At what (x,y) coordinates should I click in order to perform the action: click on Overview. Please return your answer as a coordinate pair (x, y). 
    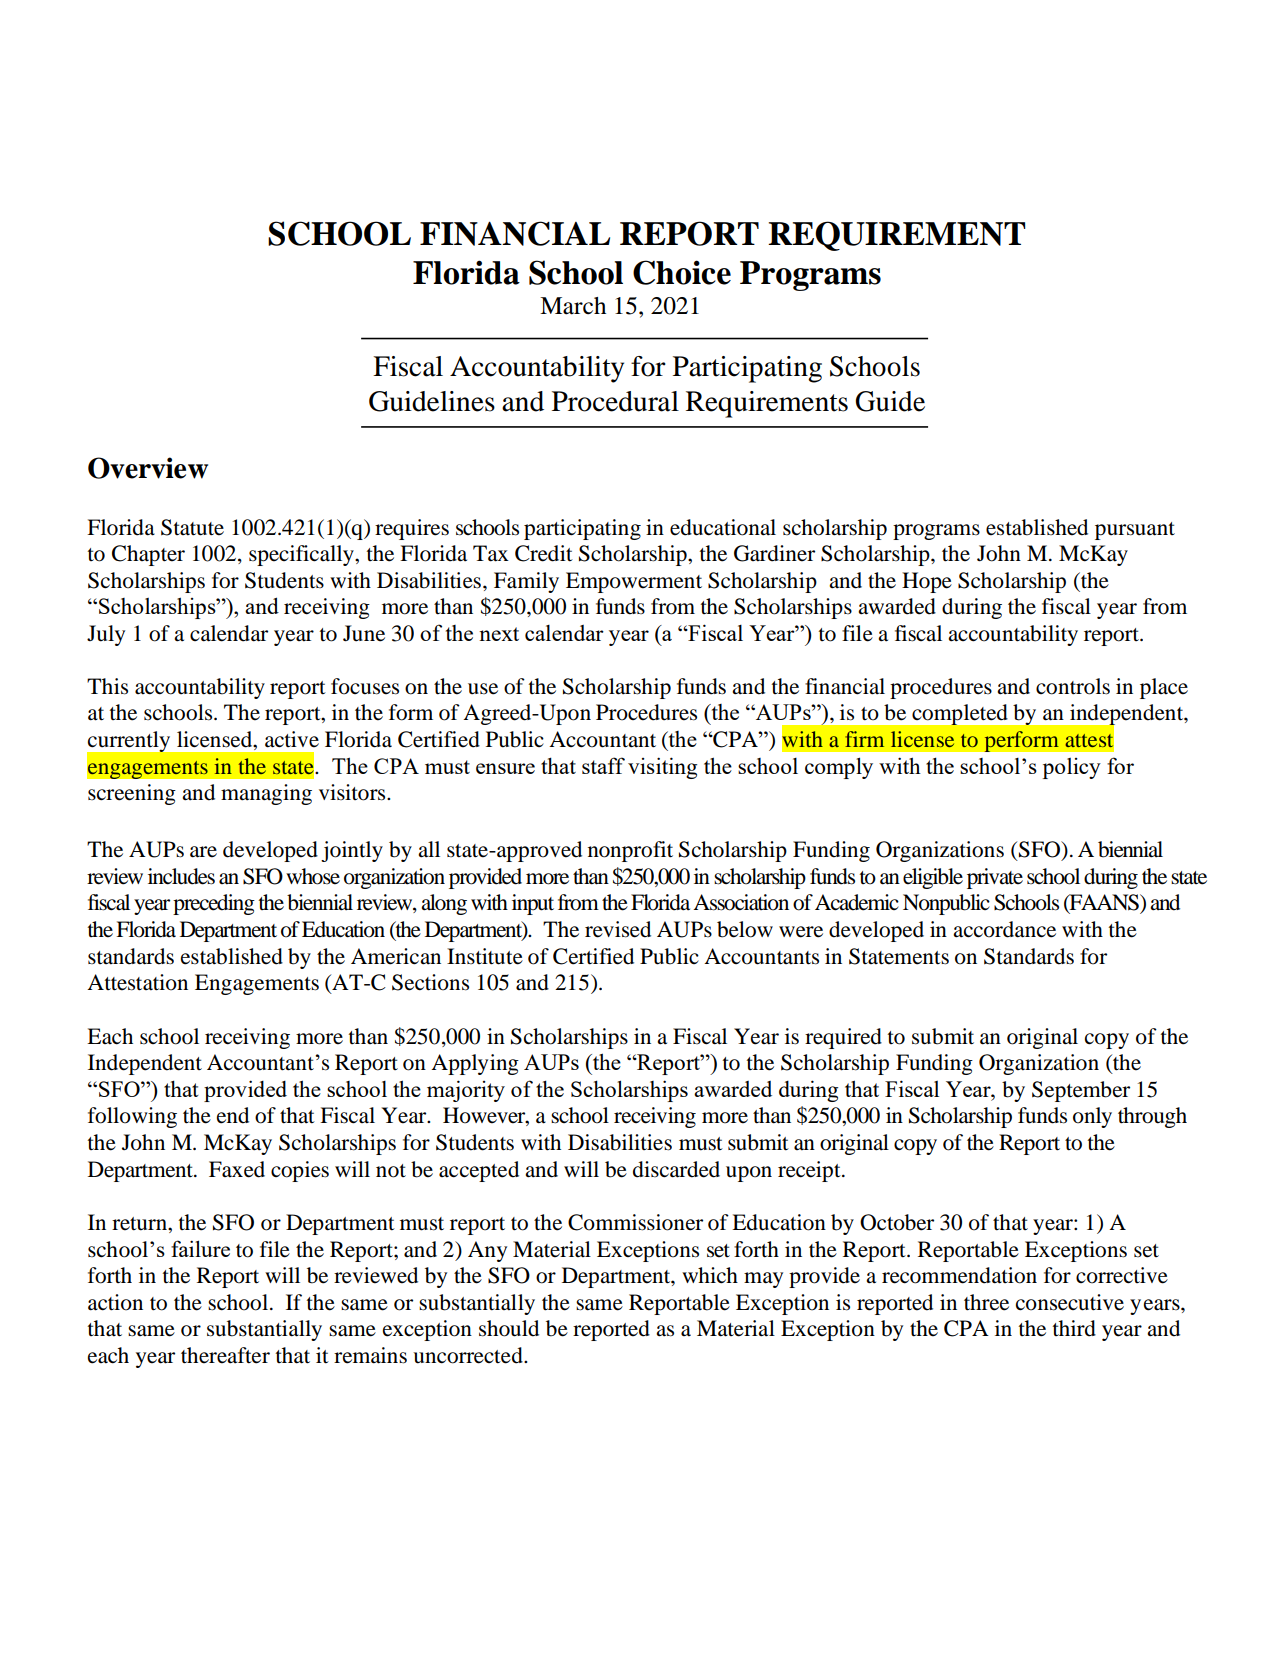
    Looking at the image, I should click on (148, 468).
